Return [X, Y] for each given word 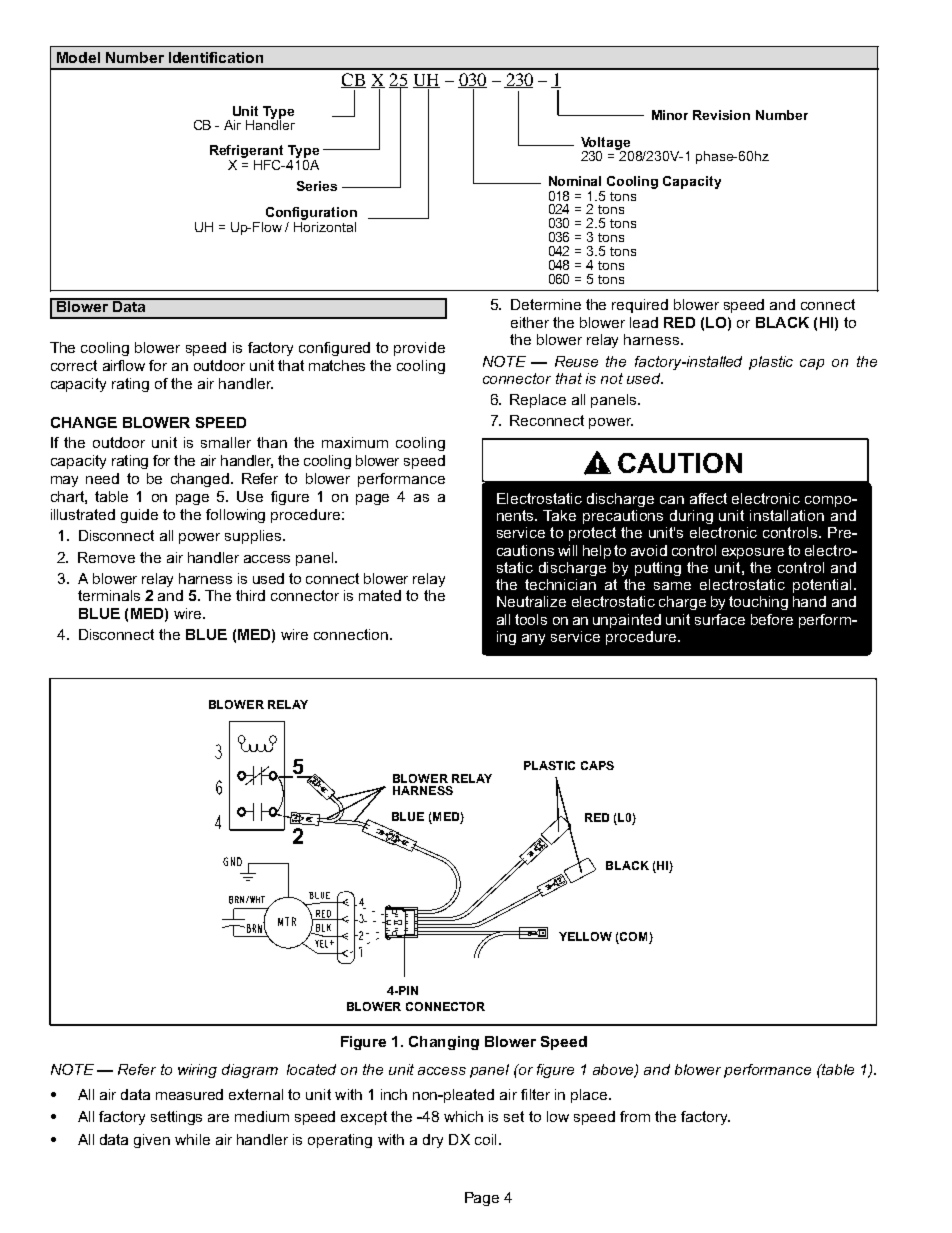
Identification [216, 57]
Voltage [606, 144]
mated [380, 595]
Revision [721, 115]
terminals [109, 595]
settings [176, 1118]
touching [758, 603]
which [463, 1116]
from [635, 1116]
